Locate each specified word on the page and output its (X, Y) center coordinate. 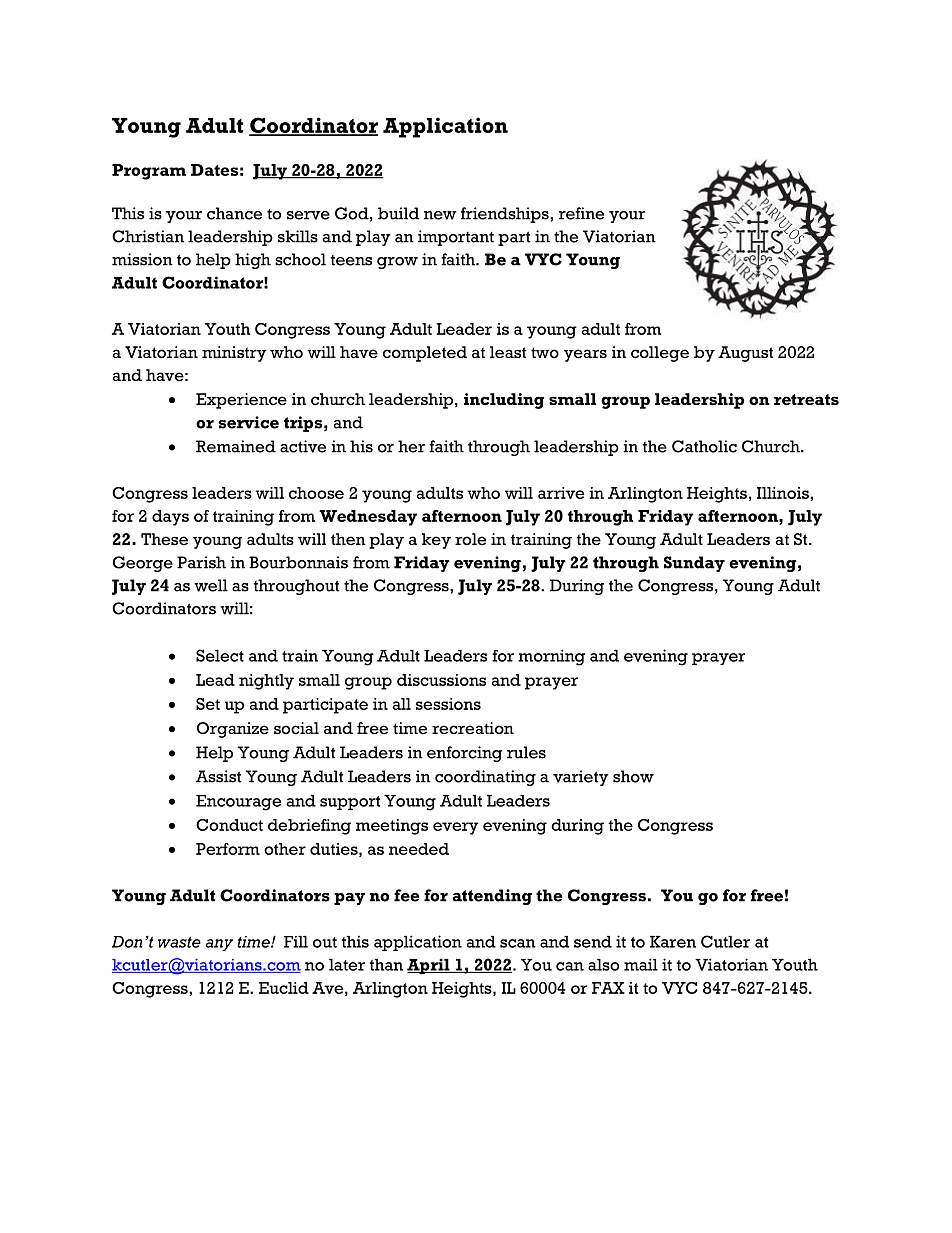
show (633, 776)
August (745, 354)
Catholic (704, 446)
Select (220, 655)
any (219, 945)
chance (234, 213)
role (470, 539)
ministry (234, 354)
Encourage (238, 803)
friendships (506, 215)
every (456, 828)
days (170, 518)
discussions (441, 680)
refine (581, 213)
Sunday (694, 564)
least (508, 352)
